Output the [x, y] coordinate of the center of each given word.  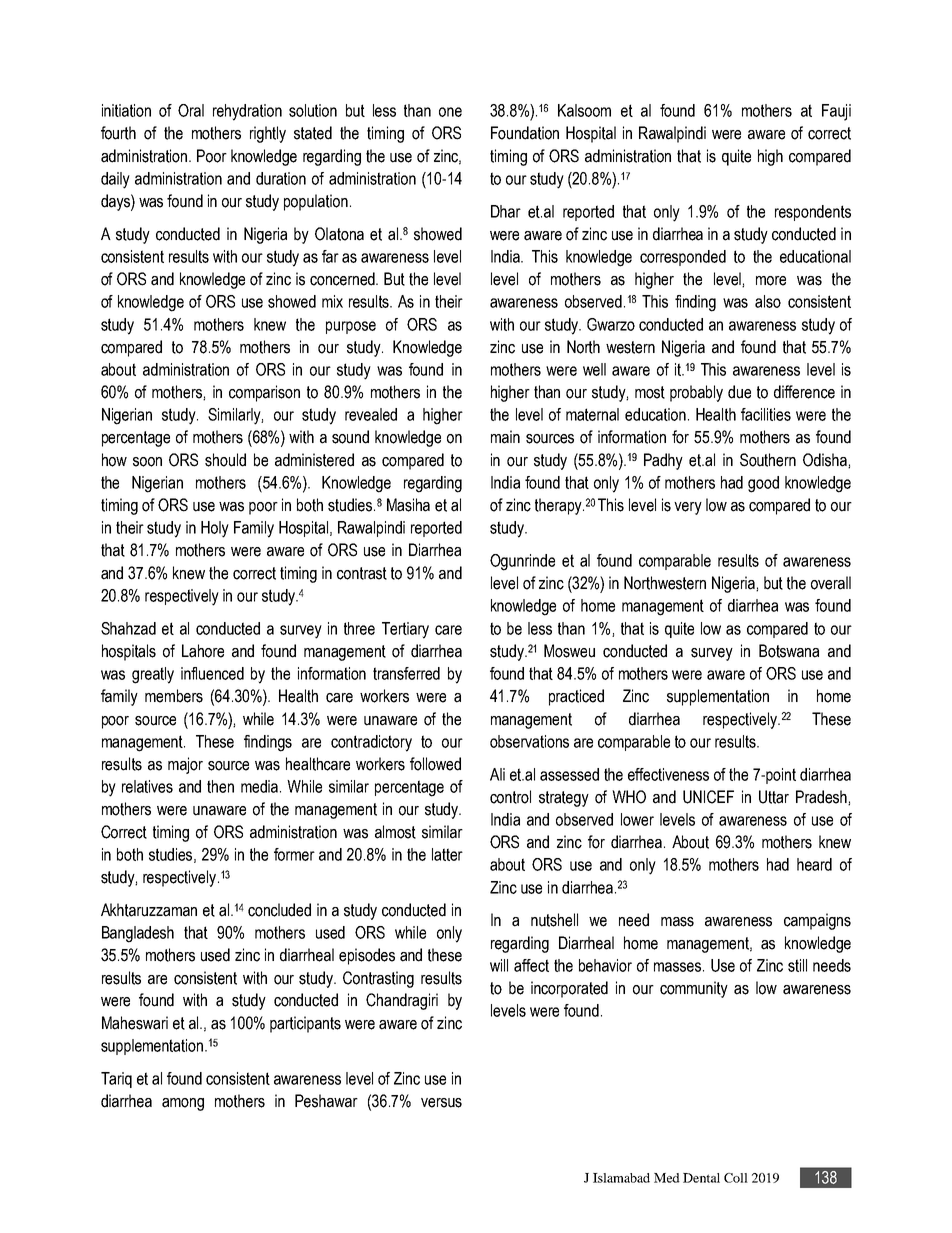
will [499, 965]
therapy [559, 506]
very [688, 508]
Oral [191, 110]
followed [435, 764]
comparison [264, 393]
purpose [351, 327]
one [450, 112]
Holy [215, 529]
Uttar [774, 797]
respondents [813, 213]
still [797, 965]
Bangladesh [138, 934]
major [185, 765]
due [739, 392]
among [183, 1104]
